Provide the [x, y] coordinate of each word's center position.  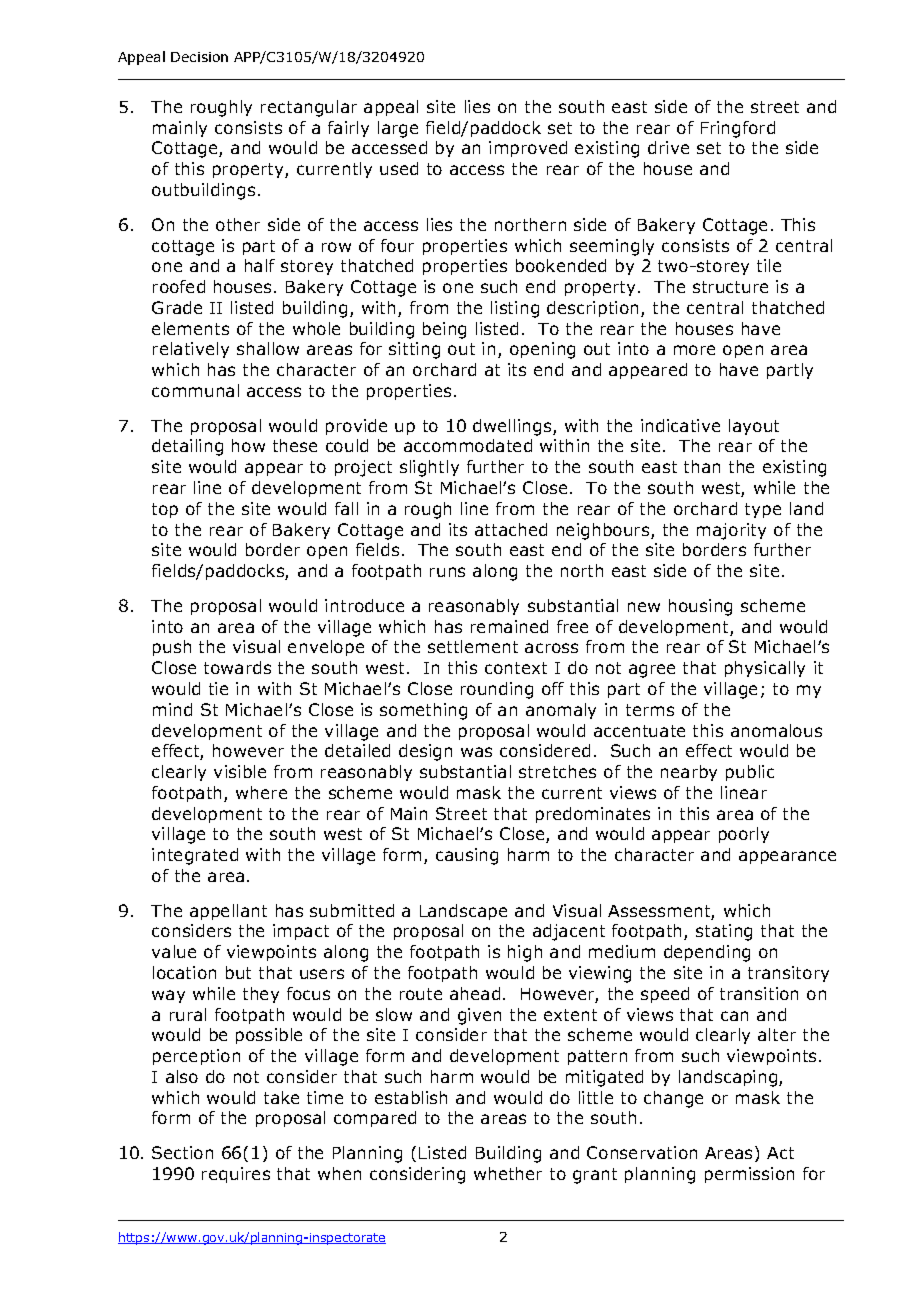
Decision [199, 57]
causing [467, 856]
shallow [268, 348]
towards [237, 667]
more [694, 350]
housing [700, 607]
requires [236, 1175]
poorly [744, 835]
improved [528, 149]
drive [668, 147]
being [444, 330]
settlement [473, 646]
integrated [195, 856]
